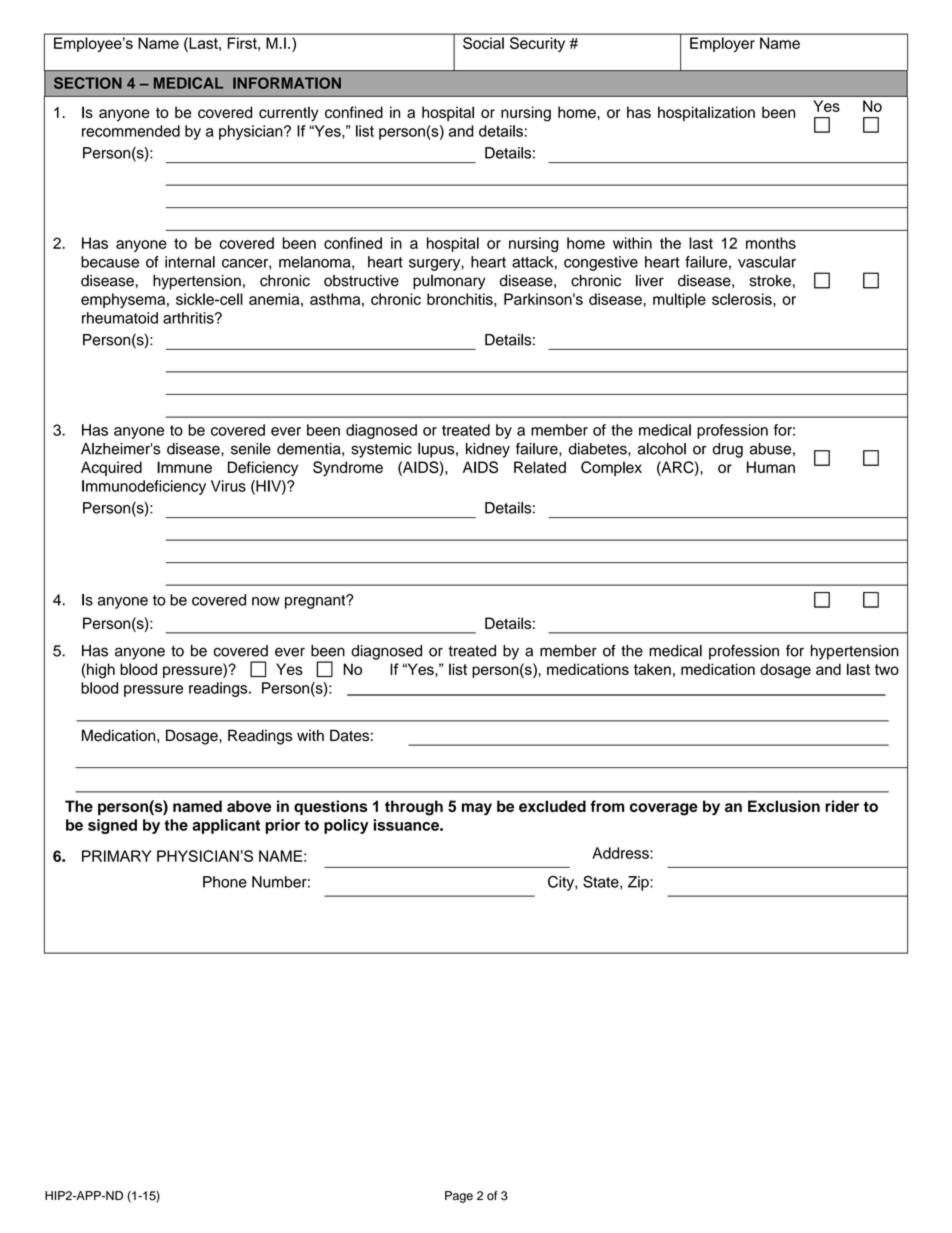 This screenshot has width=952, height=1233. Describe the element at coordinates (770, 281) in the screenshot. I see `stroke` at that location.
